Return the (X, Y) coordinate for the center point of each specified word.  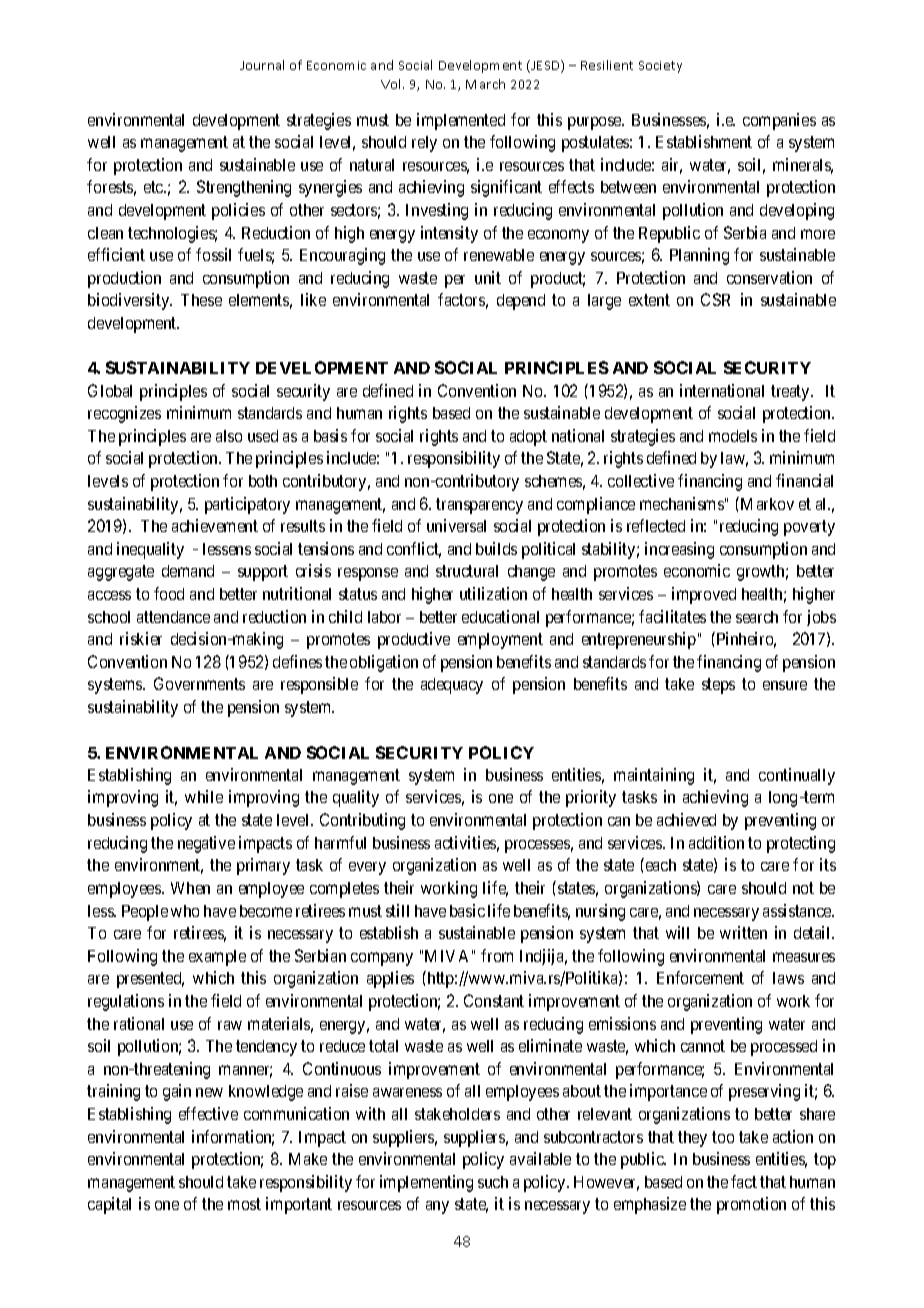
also (229, 436)
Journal (262, 65)
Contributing (362, 821)
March (485, 84)
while (204, 796)
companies (779, 121)
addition (716, 842)
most (244, 1204)
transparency (479, 506)
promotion (751, 1205)
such (493, 1182)
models (733, 436)
